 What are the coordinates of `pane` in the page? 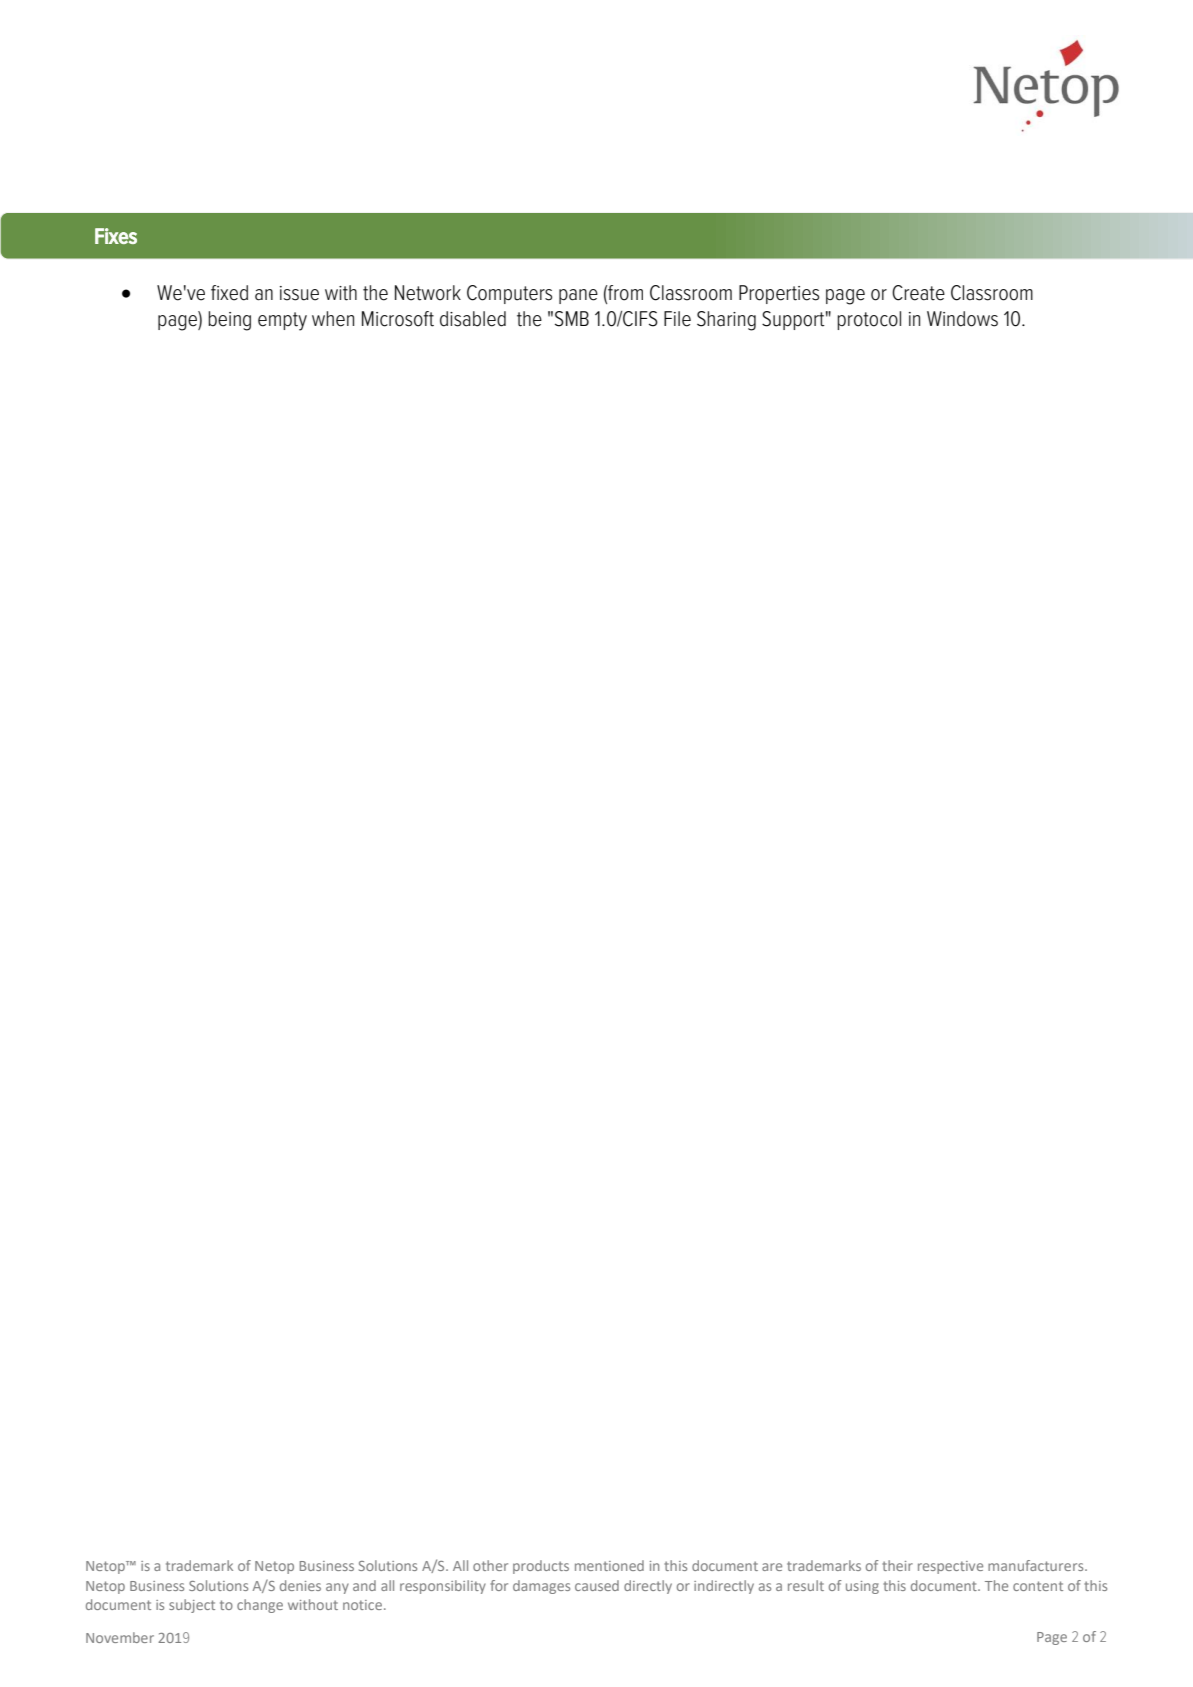 It's located at (578, 296).
